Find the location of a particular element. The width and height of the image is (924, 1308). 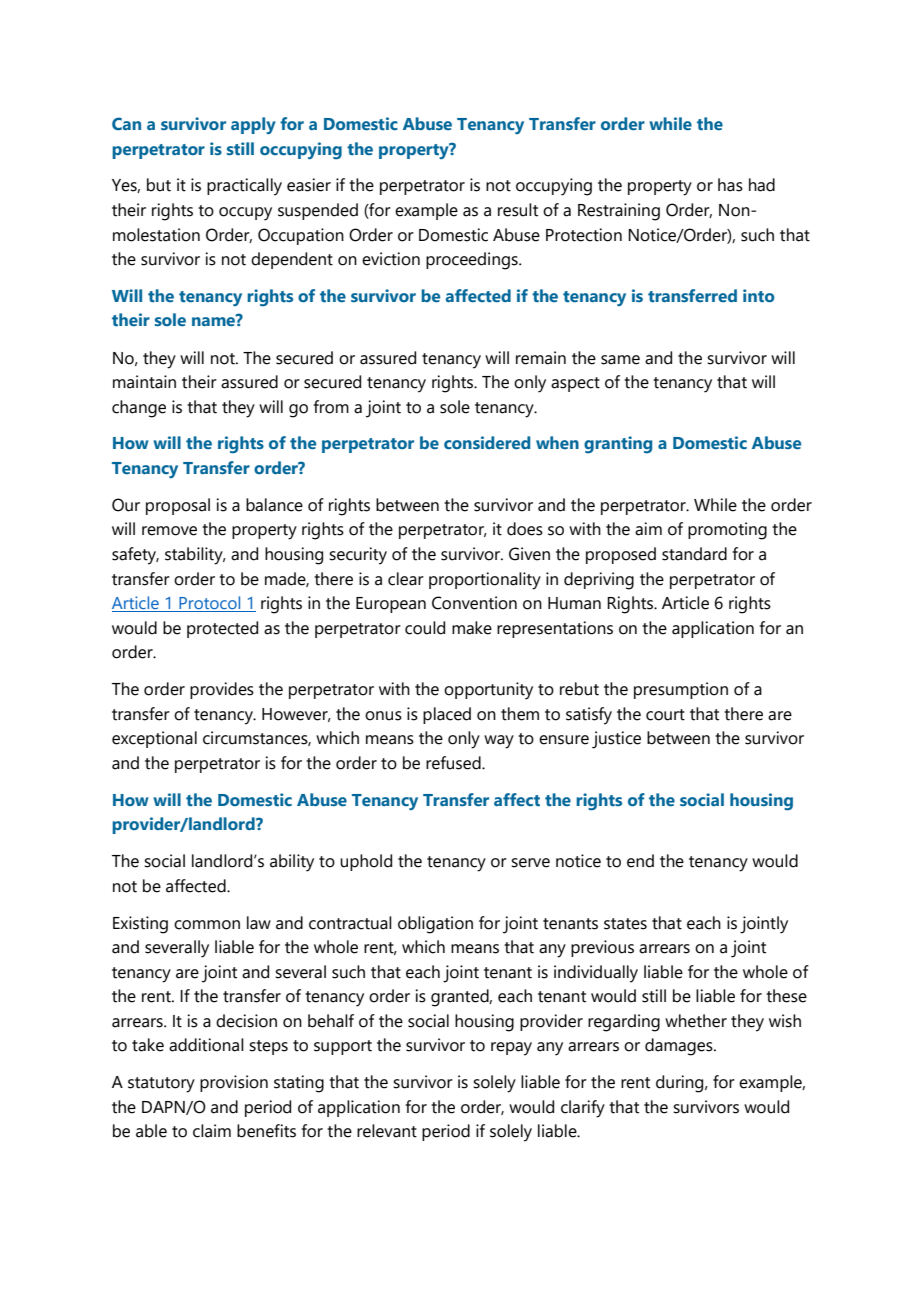

relevant is located at coordinates (387, 1131).
